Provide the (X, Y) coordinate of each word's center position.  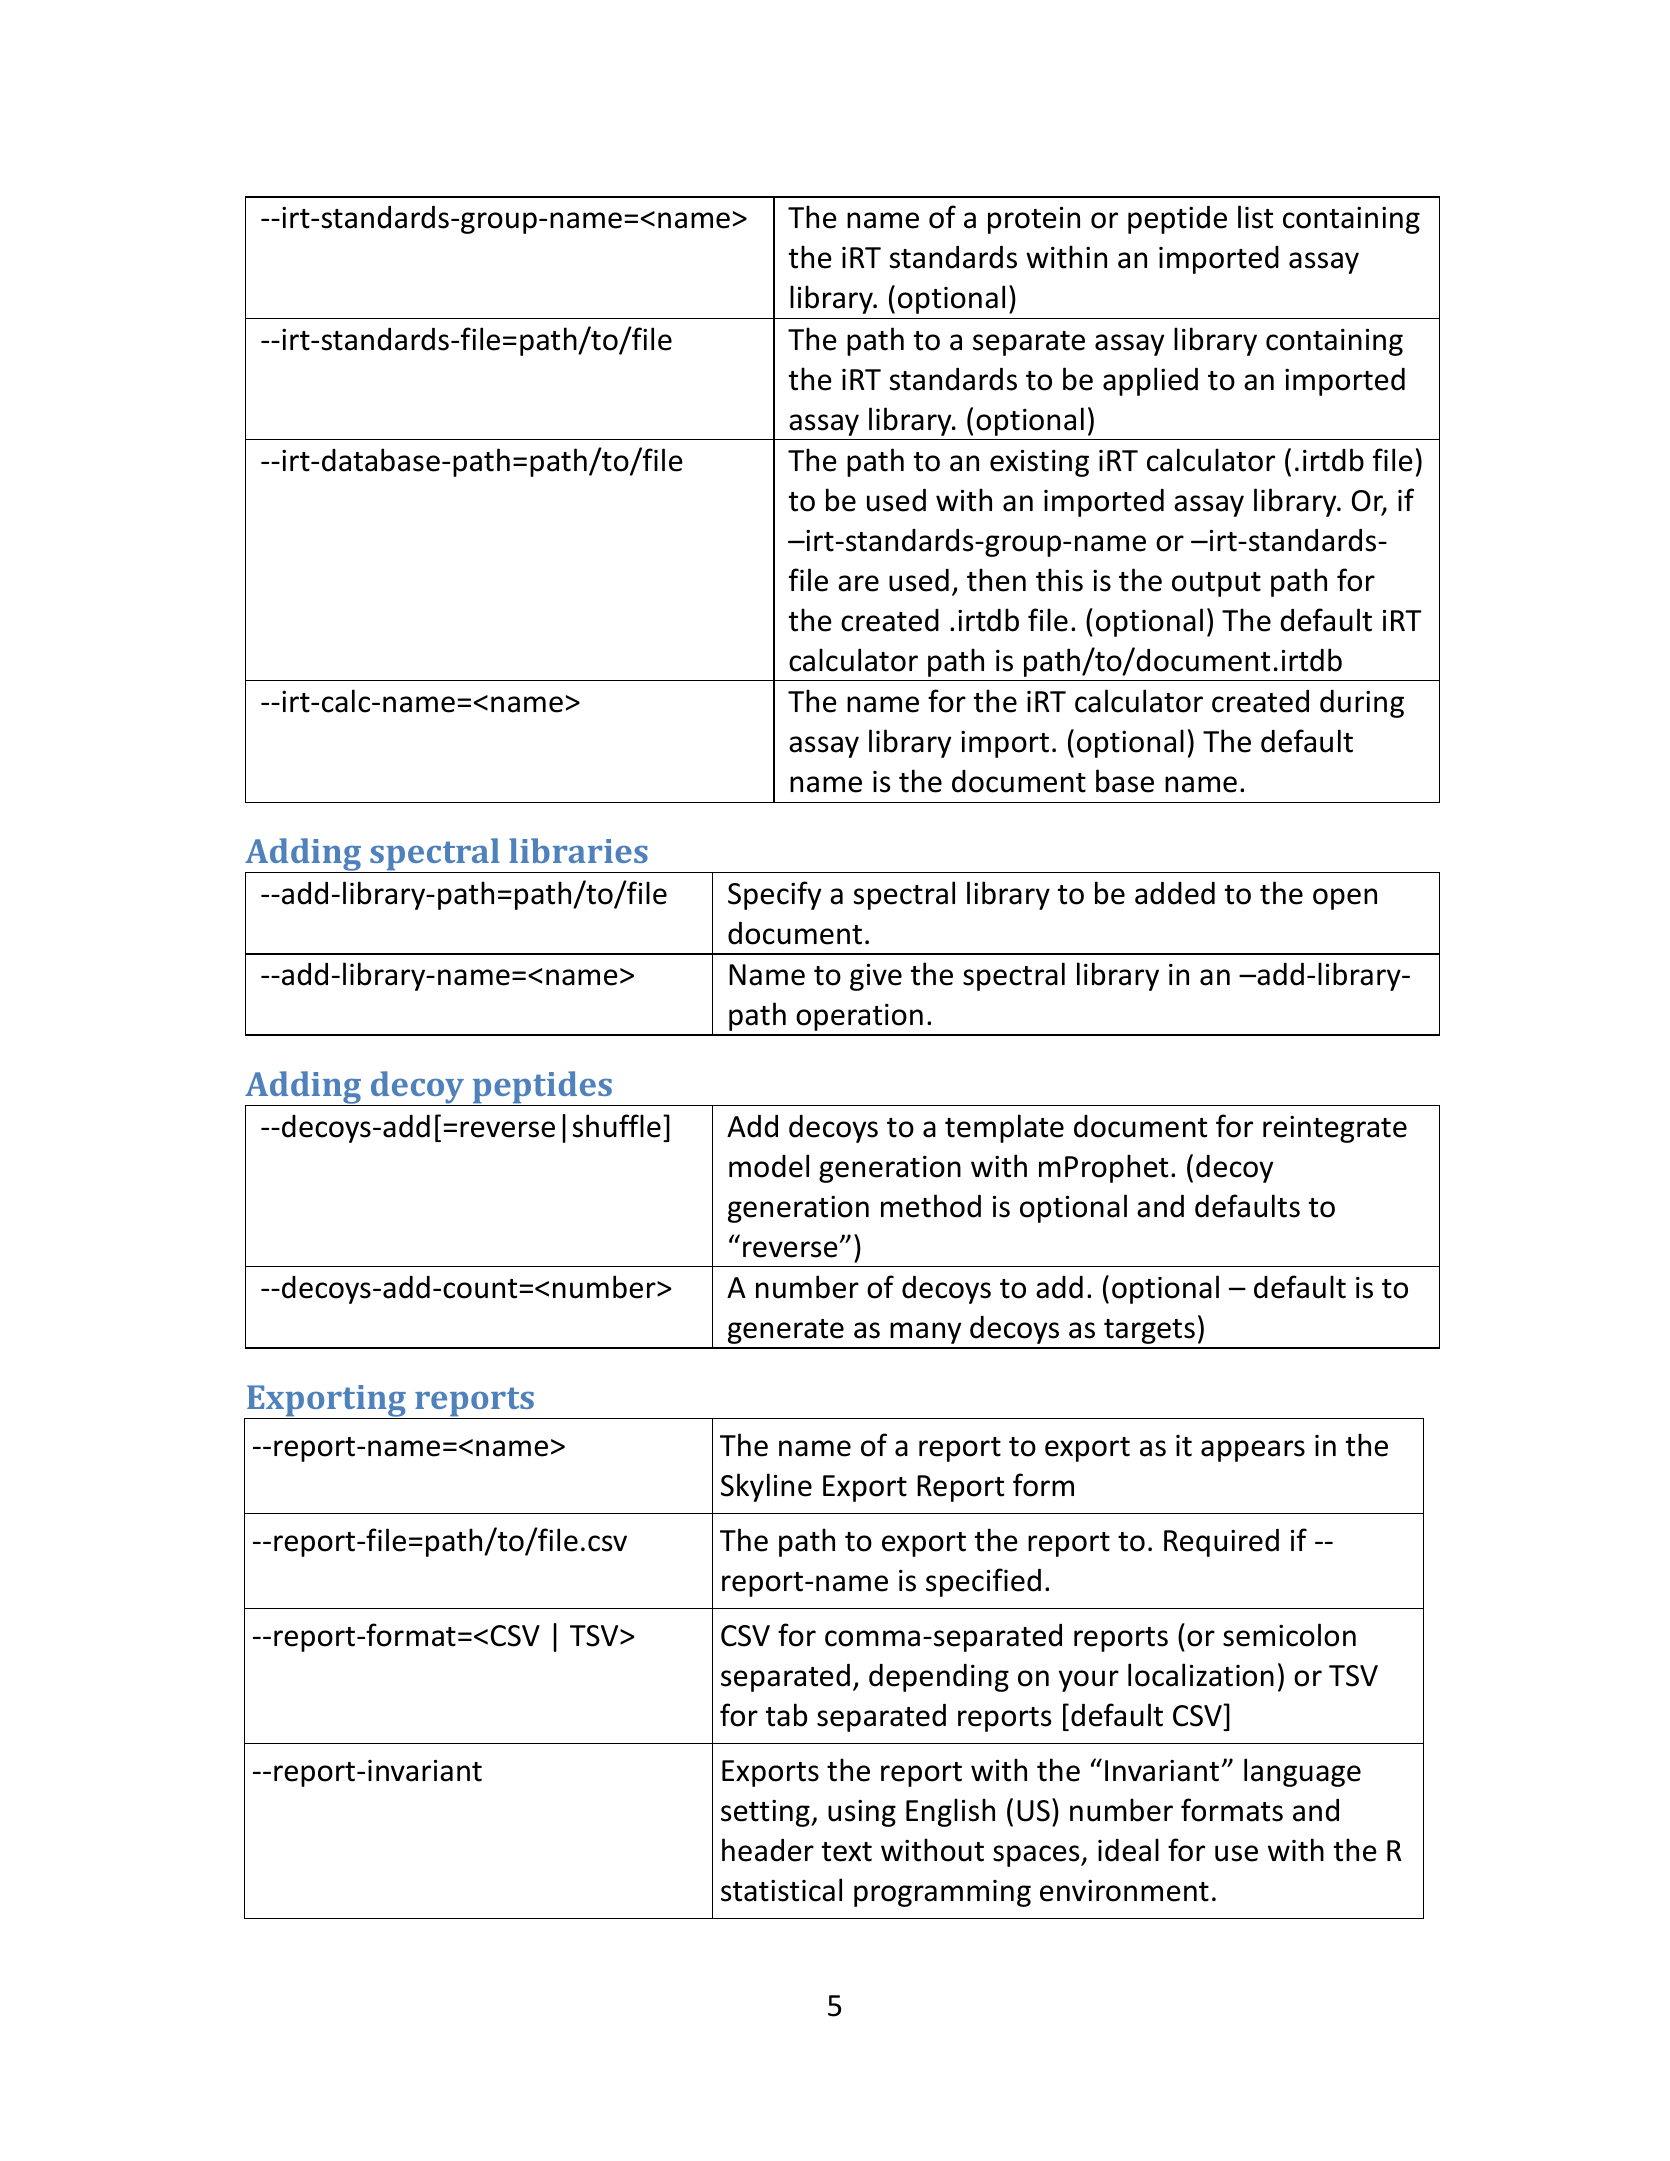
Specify (774, 895)
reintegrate (1335, 1129)
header (768, 1850)
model (769, 1166)
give (876, 977)
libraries (578, 850)
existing (1039, 463)
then (996, 580)
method (931, 1206)
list (1255, 217)
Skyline (766, 1487)
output (1216, 584)
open (1345, 899)
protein (1034, 220)
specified (983, 1582)
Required (1221, 1543)
